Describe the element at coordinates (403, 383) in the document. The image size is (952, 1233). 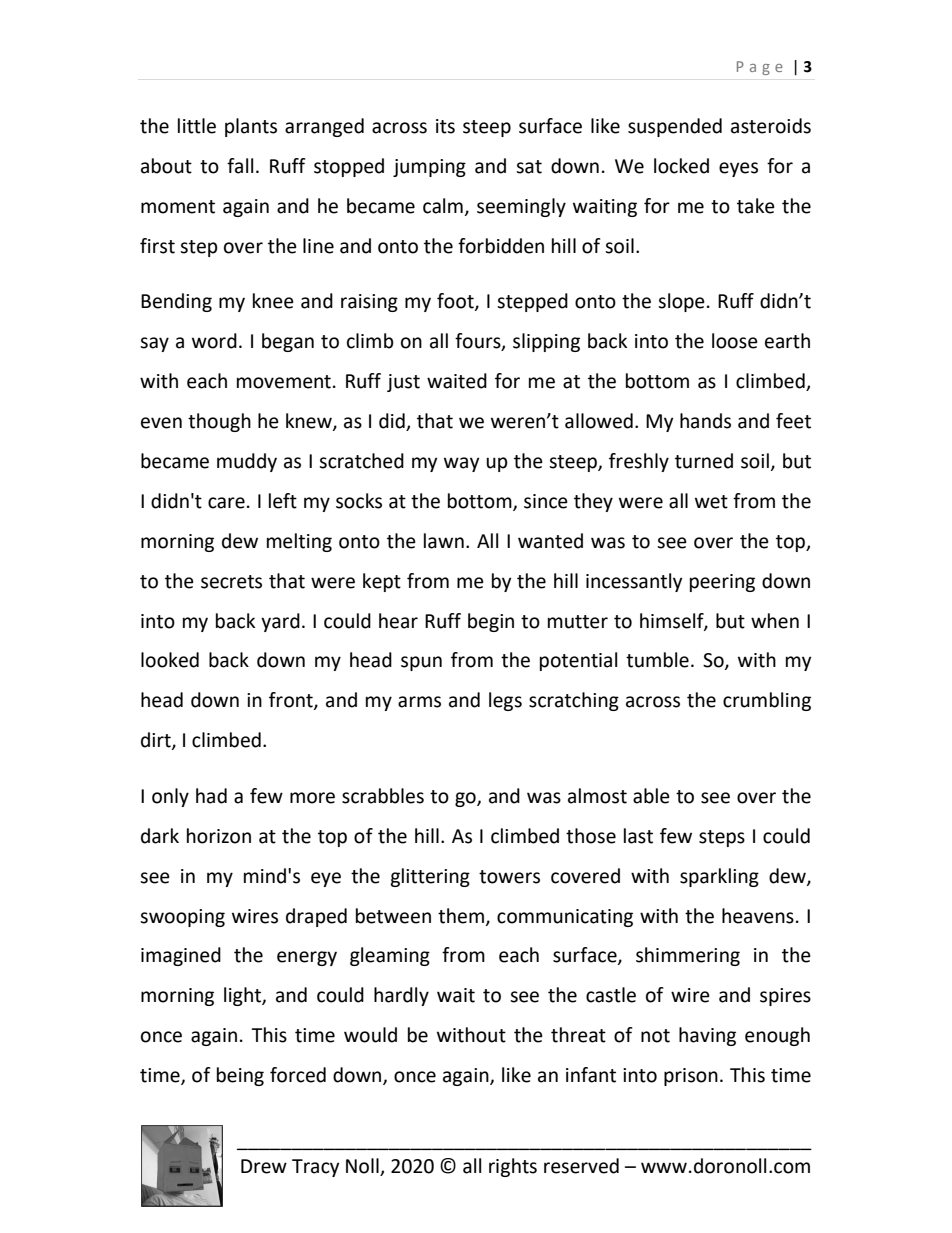
I see `just` at that location.
